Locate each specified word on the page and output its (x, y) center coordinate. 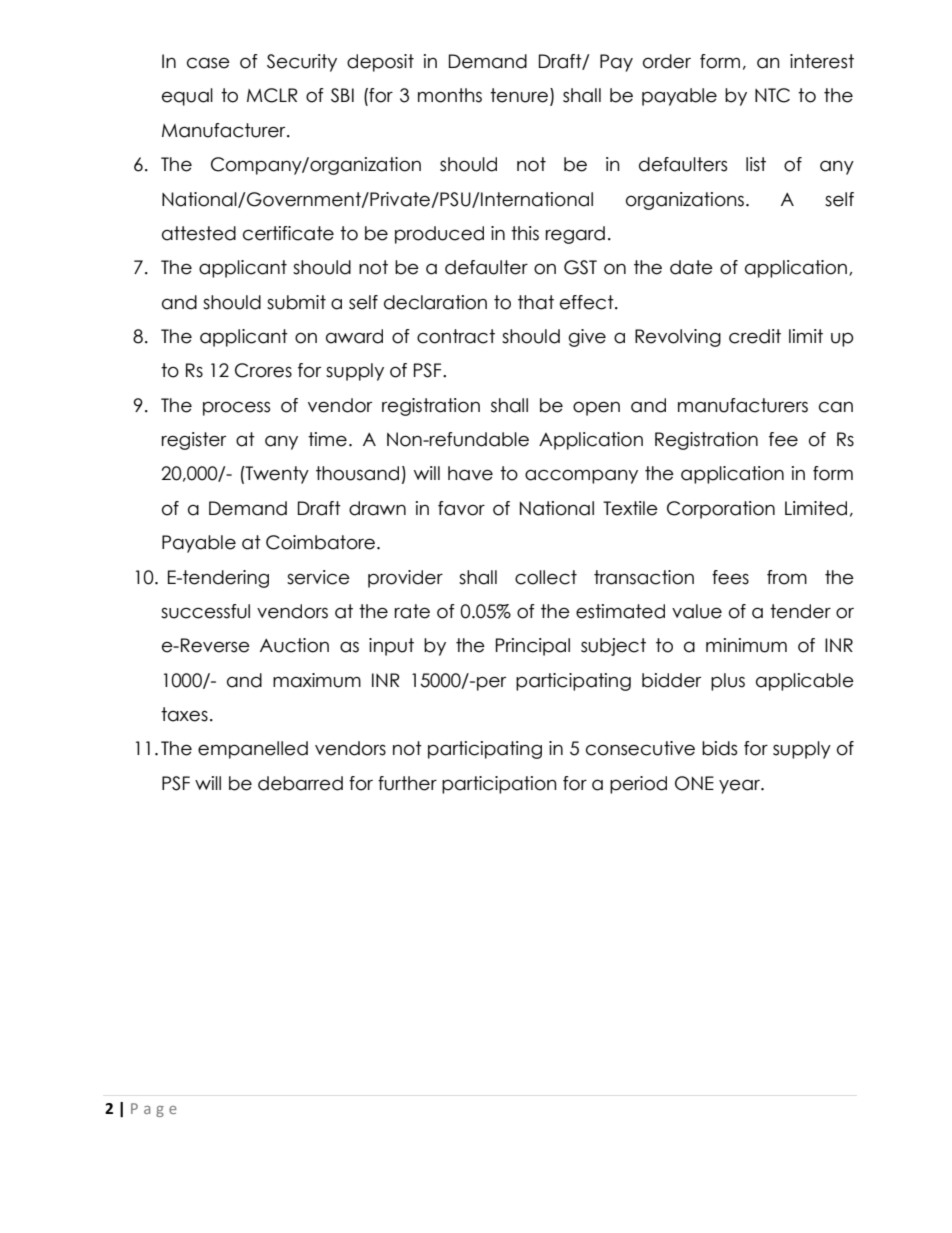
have (470, 473)
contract (456, 336)
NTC (772, 95)
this (525, 233)
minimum (746, 645)
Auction (294, 645)
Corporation (721, 510)
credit (755, 336)
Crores (263, 370)
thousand (357, 473)
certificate (288, 233)
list (756, 164)
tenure (520, 96)
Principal (533, 647)
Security (302, 63)
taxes (184, 714)
